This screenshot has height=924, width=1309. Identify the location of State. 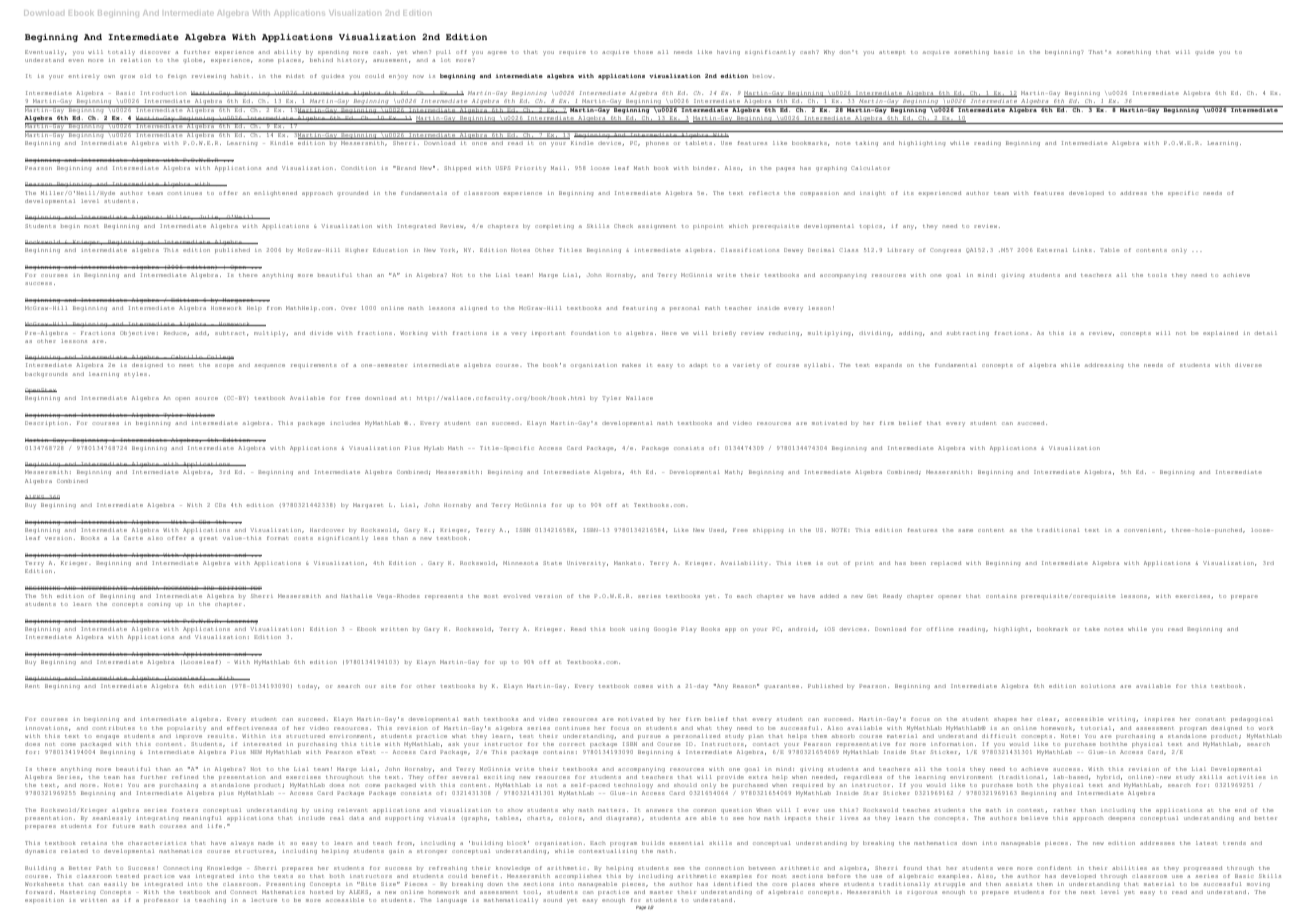
(552, 563).
